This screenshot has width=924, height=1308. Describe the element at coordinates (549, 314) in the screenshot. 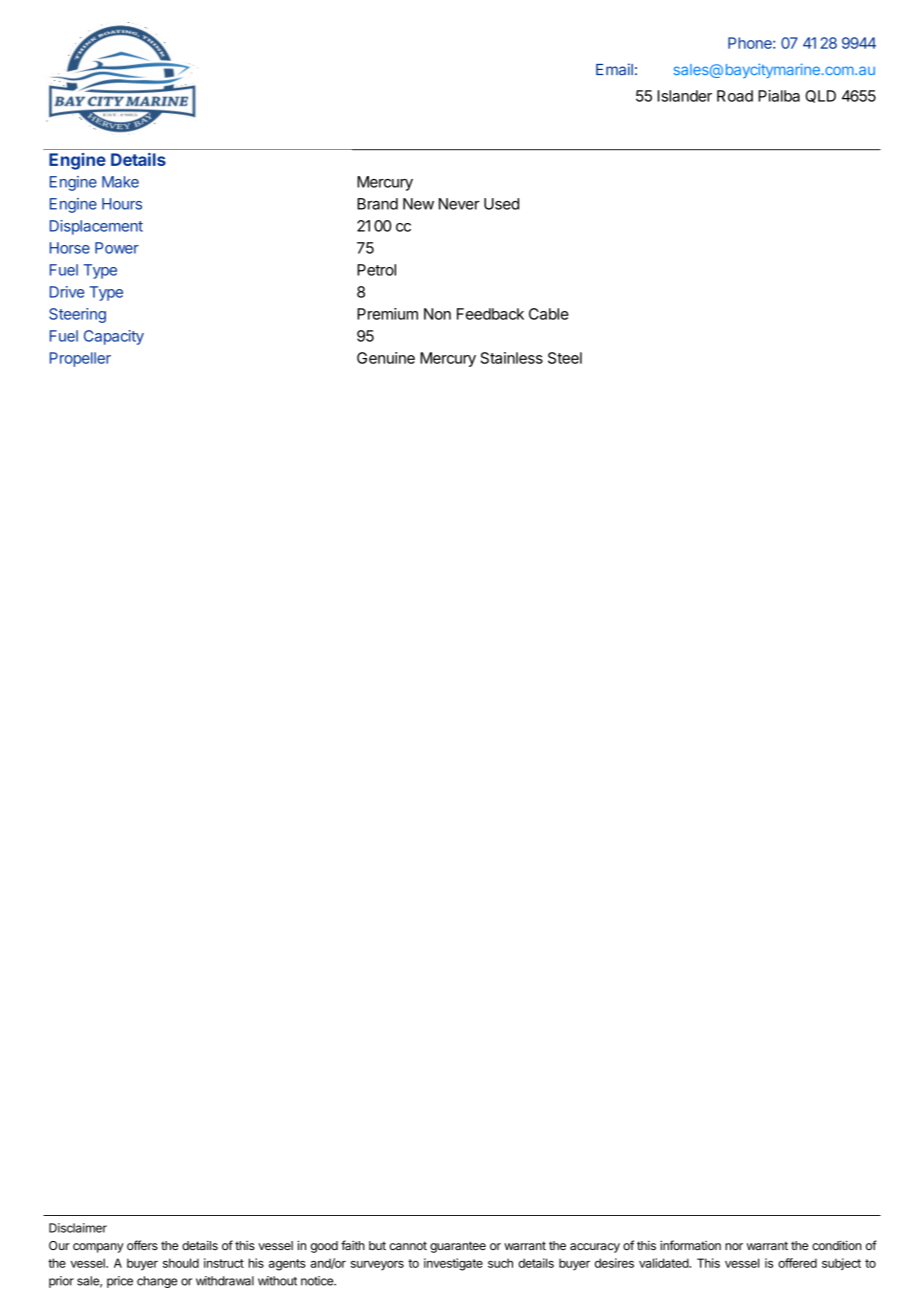

I see `Cable` at that location.
